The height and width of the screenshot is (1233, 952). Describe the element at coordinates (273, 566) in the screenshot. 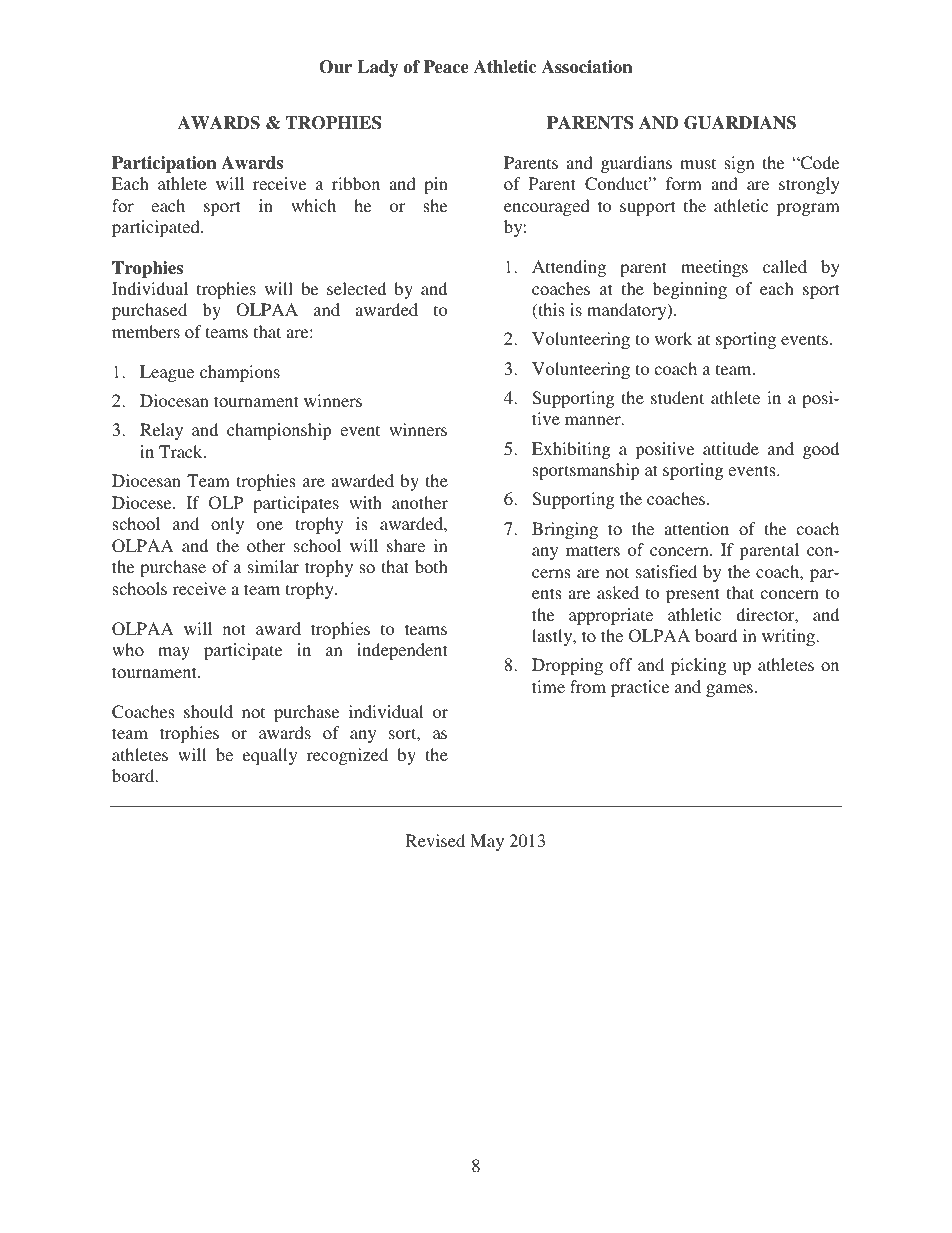

I see `similar` at that location.
